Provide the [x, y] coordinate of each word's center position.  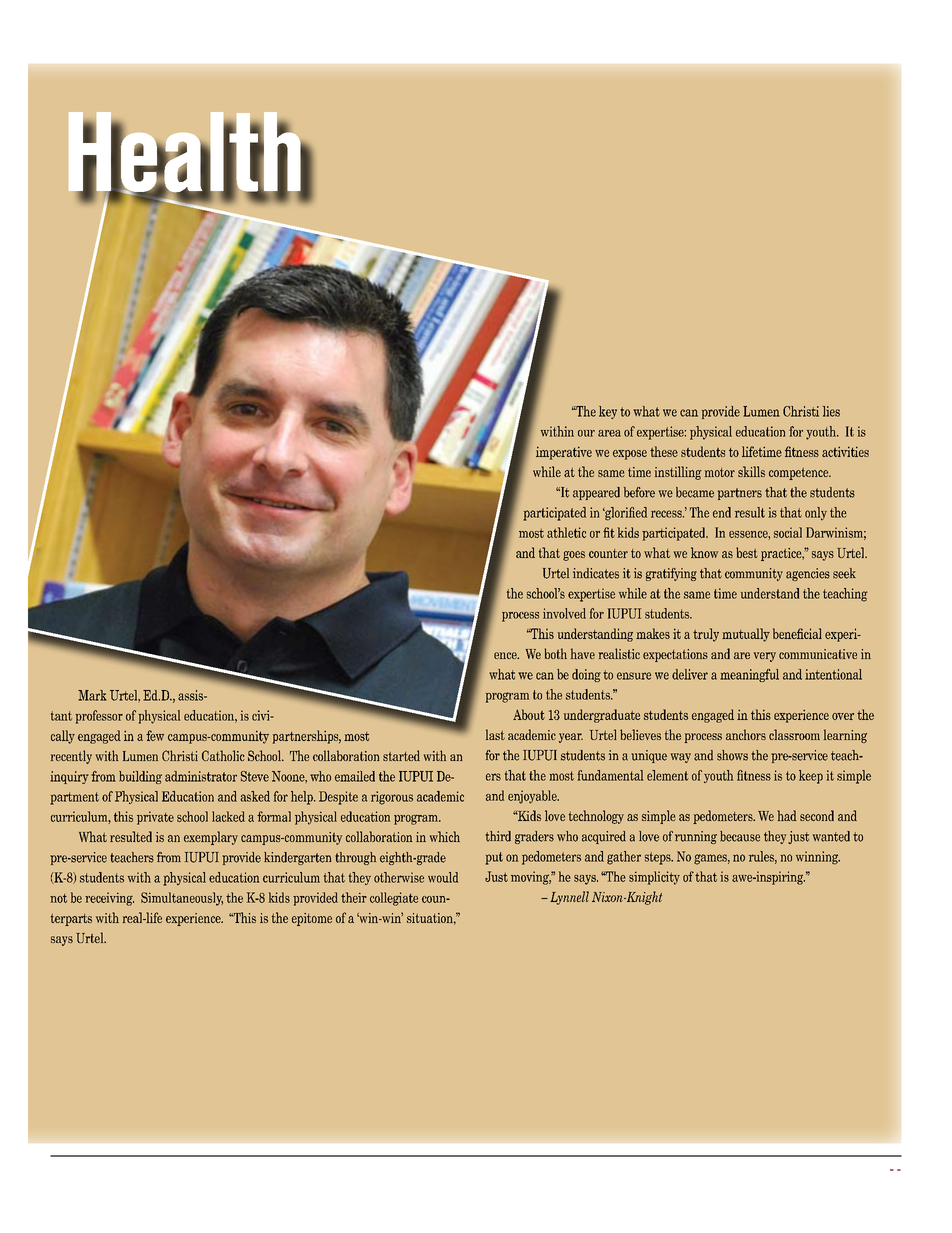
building [140, 777]
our [586, 433]
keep [811, 777]
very [765, 657]
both [555, 653]
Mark [92, 695]
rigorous [392, 798]
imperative [564, 453]
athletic [566, 532]
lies [831, 411]
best [747, 552]
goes [574, 556]
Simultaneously [182, 899]
